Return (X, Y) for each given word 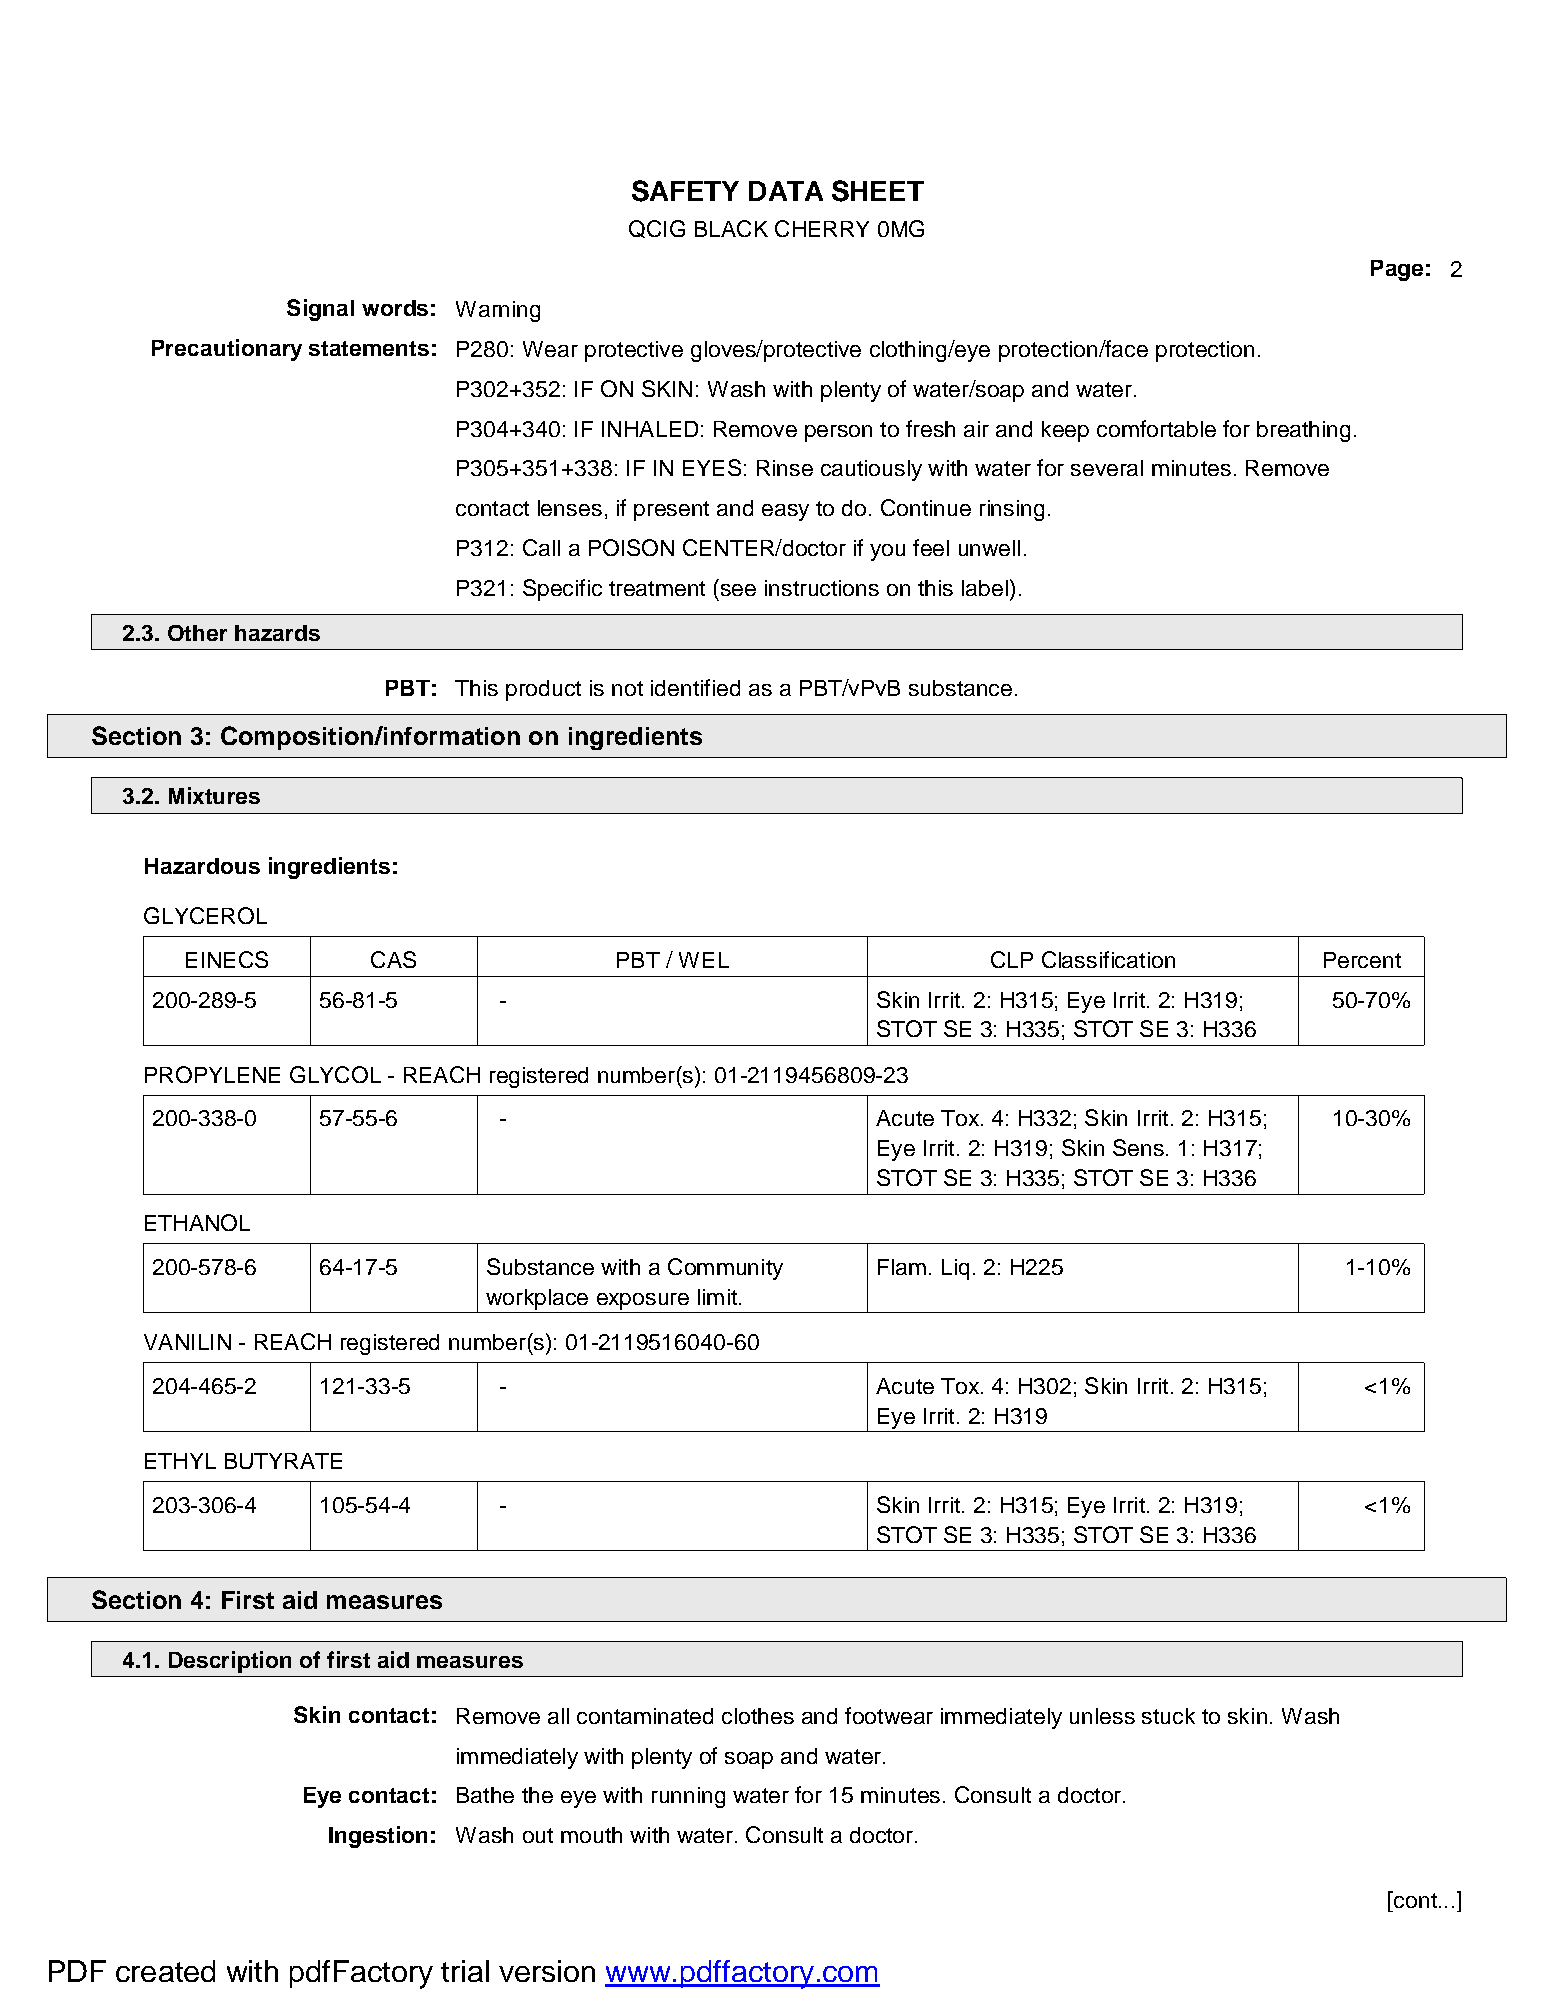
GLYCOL (335, 1074)
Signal (320, 310)
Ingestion (378, 1837)
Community (725, 1269)
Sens (1138, 1147)
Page (1397, 270)
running (688, 1797)
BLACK (731, 228)
